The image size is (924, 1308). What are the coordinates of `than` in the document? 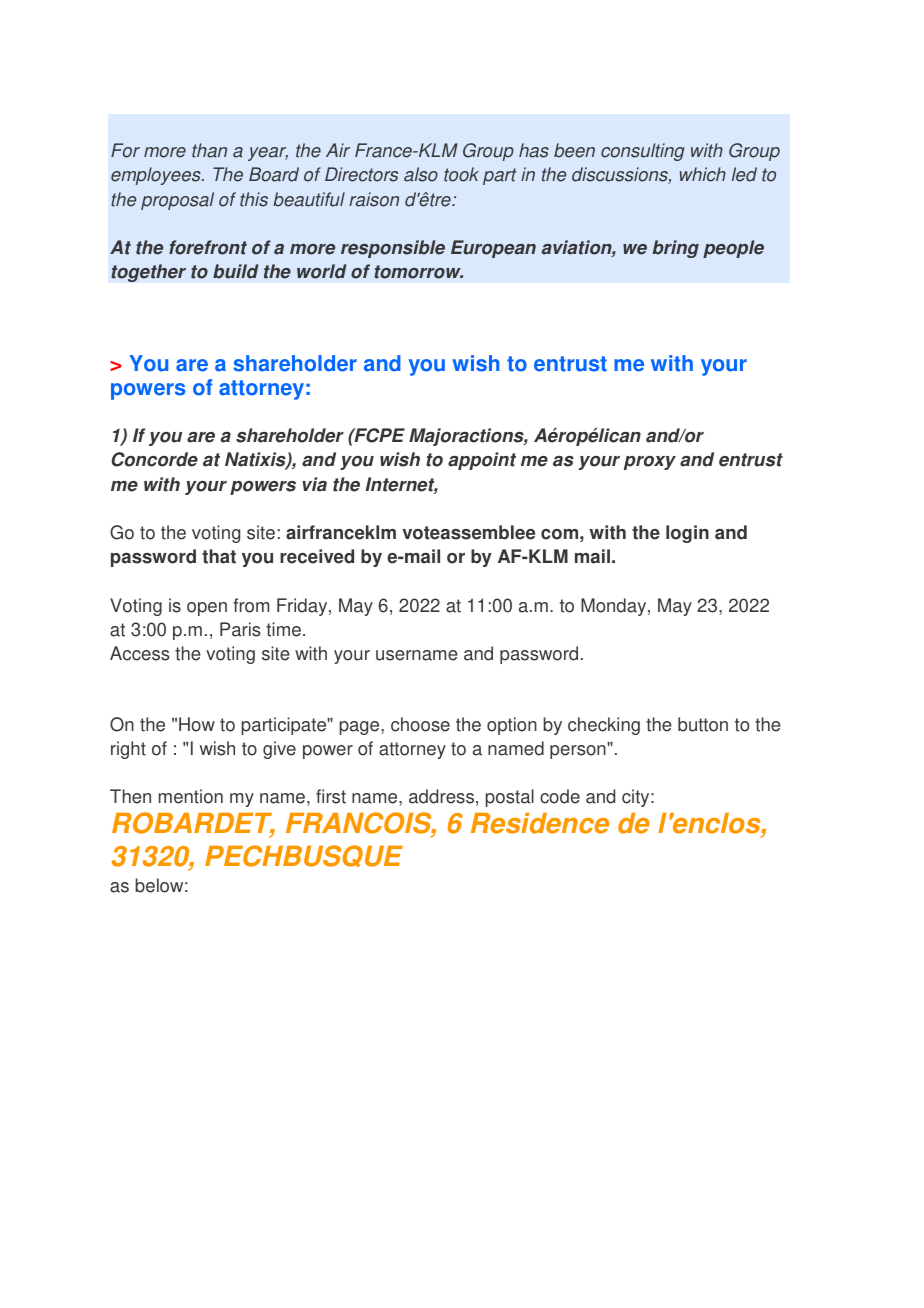 It's located at (209, 150).
